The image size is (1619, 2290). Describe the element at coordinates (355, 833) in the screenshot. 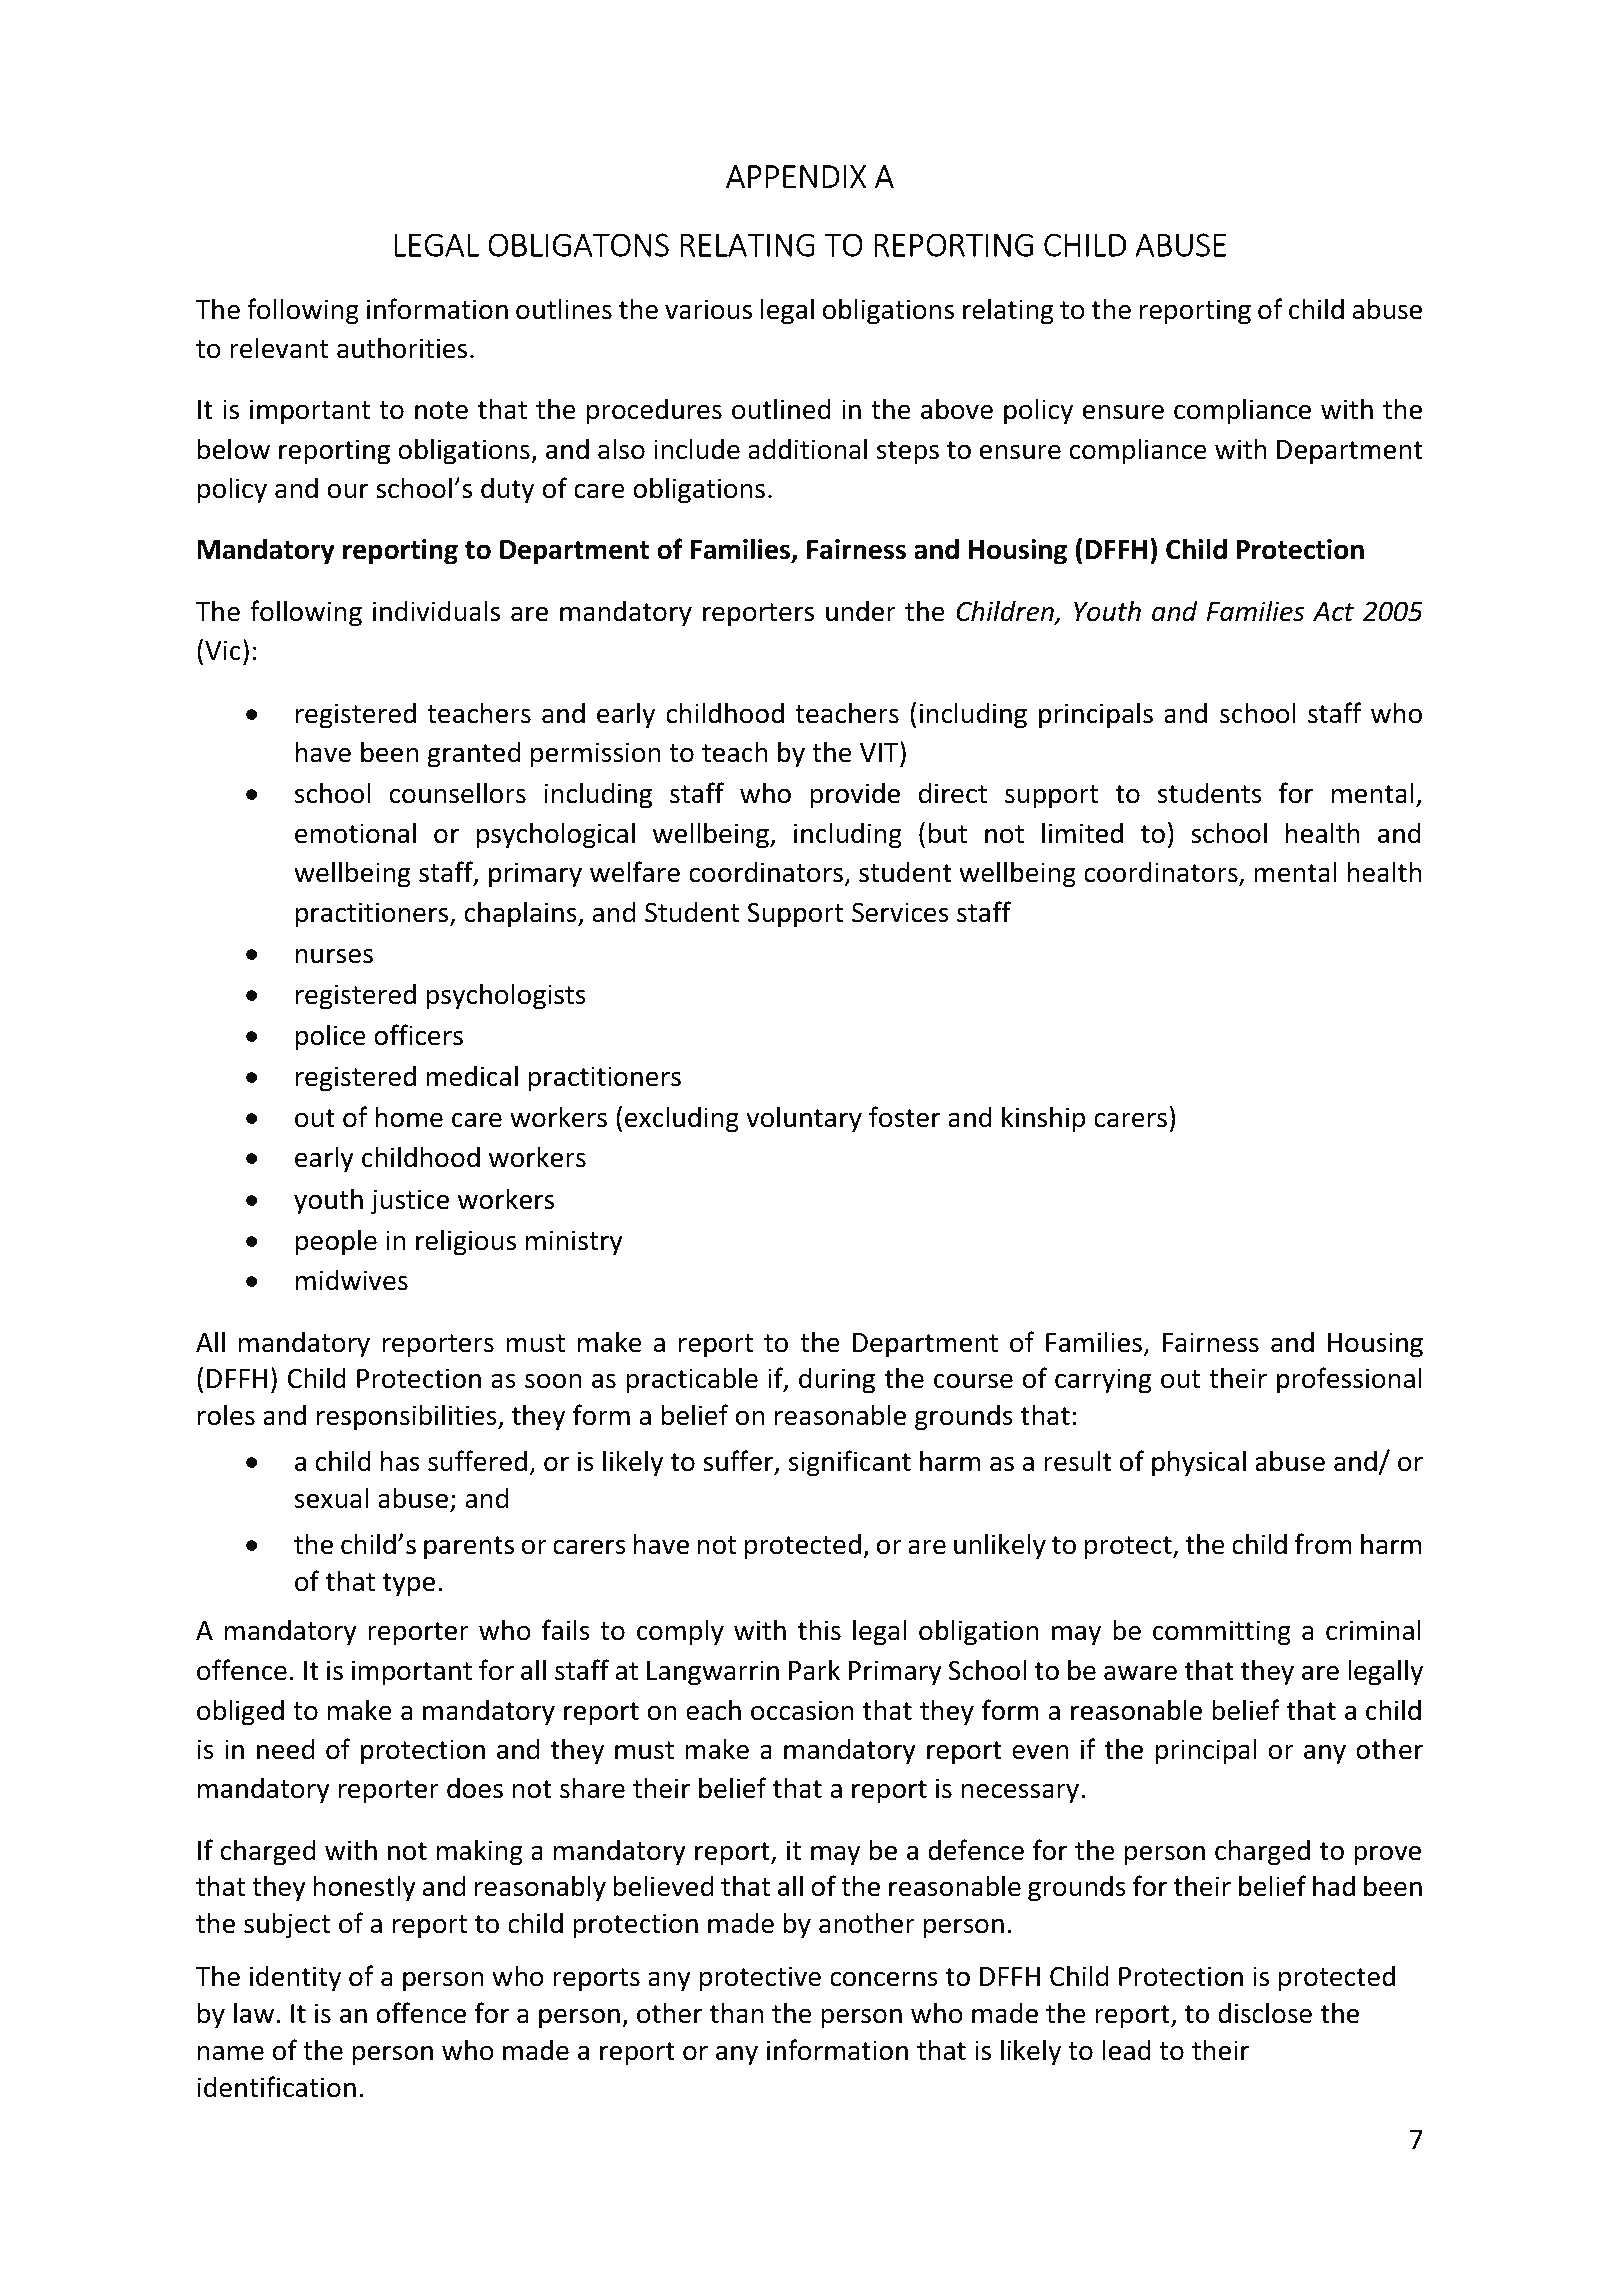

I see `emotional` at that location.
